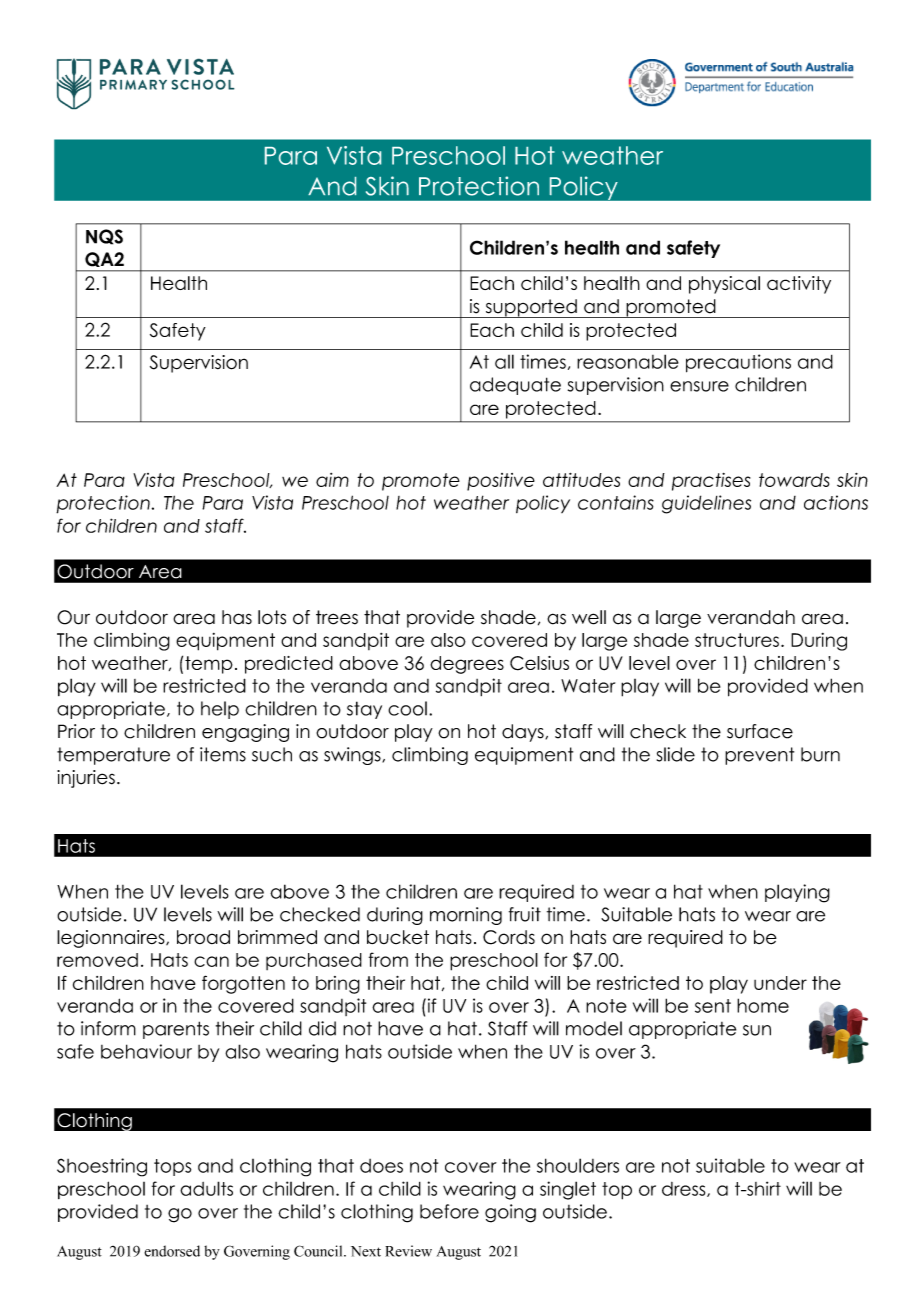 The height and width of the screenshot is (1308, 924). What do you see at coordinates (172, 1251) in the screenshot?
I see `endorsed` at bounding box center [172, 1251].
